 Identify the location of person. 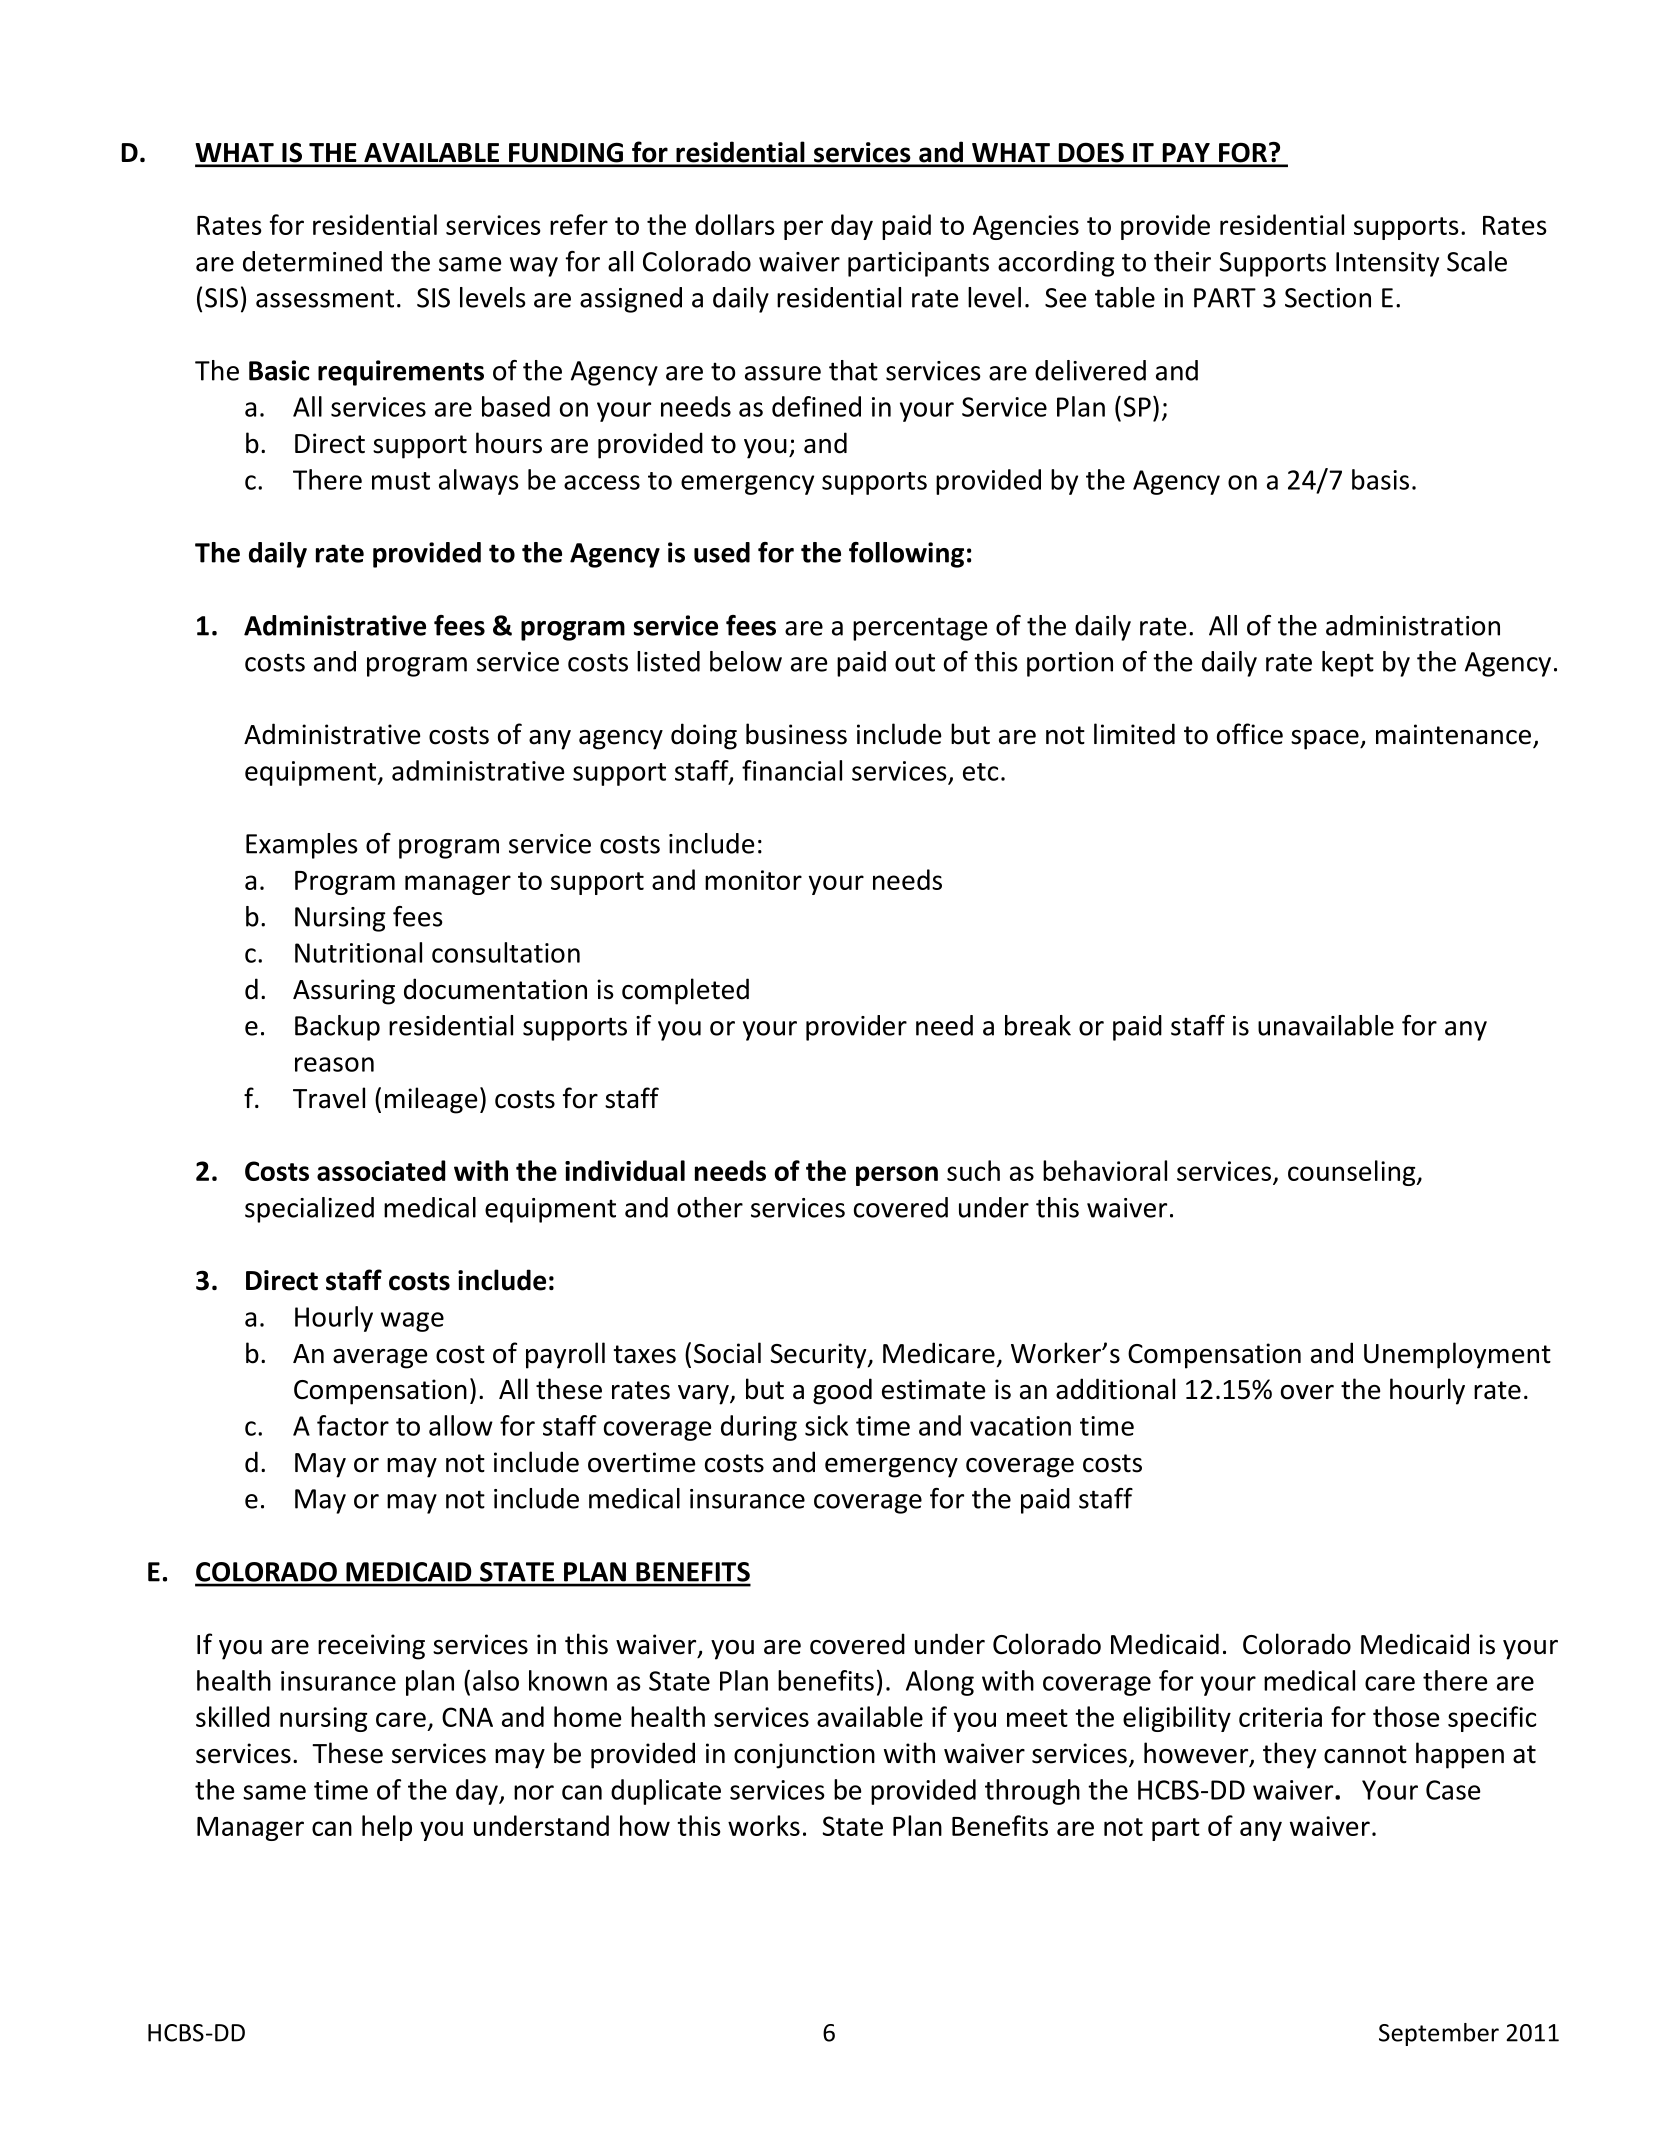
(897, 1176).
